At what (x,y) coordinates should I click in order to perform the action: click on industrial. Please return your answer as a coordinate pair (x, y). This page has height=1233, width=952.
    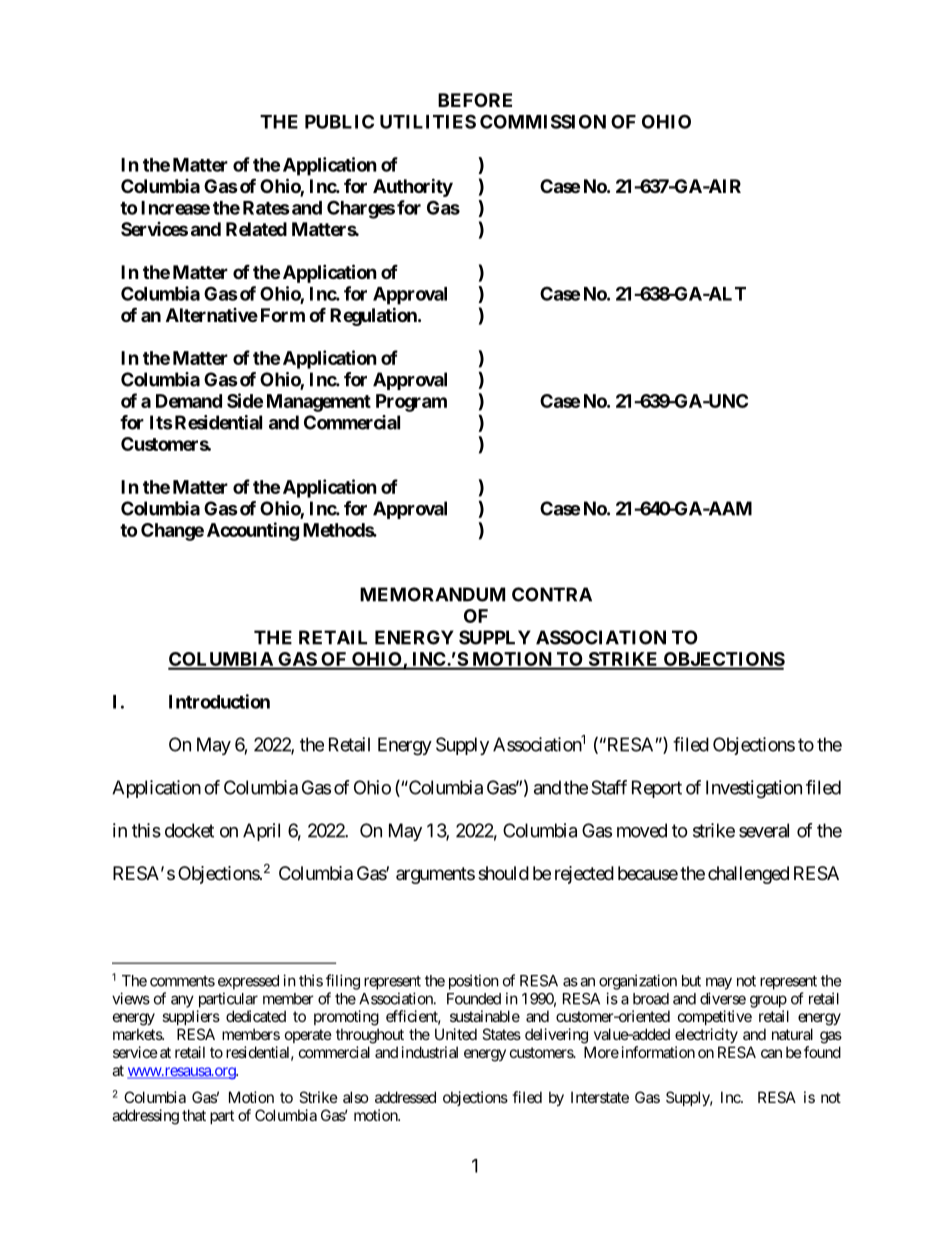
    Looking at the image, I should click on (430, 1052).
